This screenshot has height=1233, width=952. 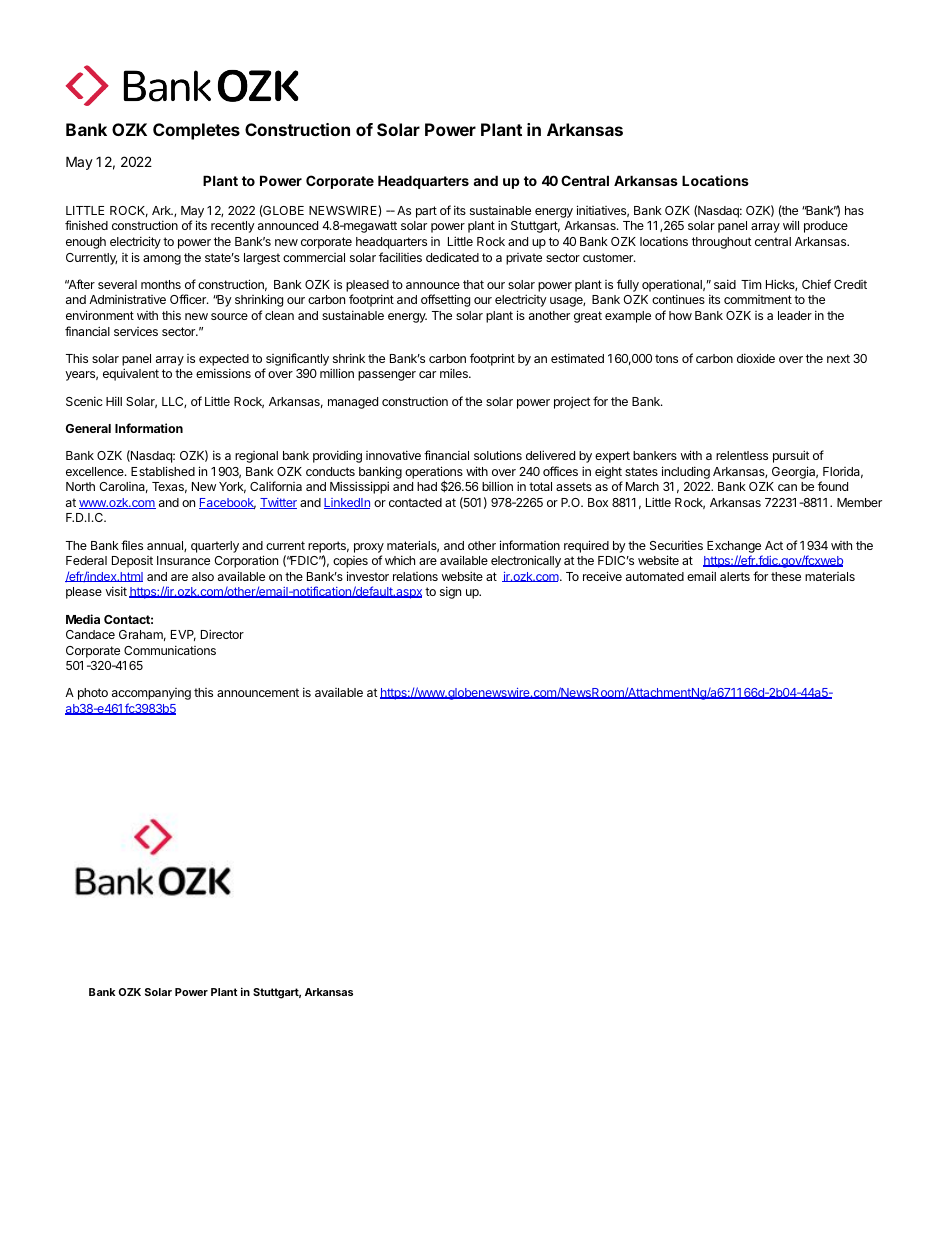 What do you see at coordinates (854, 210) in the screenshot?
I see `has` at bounding box center [854, 210].
